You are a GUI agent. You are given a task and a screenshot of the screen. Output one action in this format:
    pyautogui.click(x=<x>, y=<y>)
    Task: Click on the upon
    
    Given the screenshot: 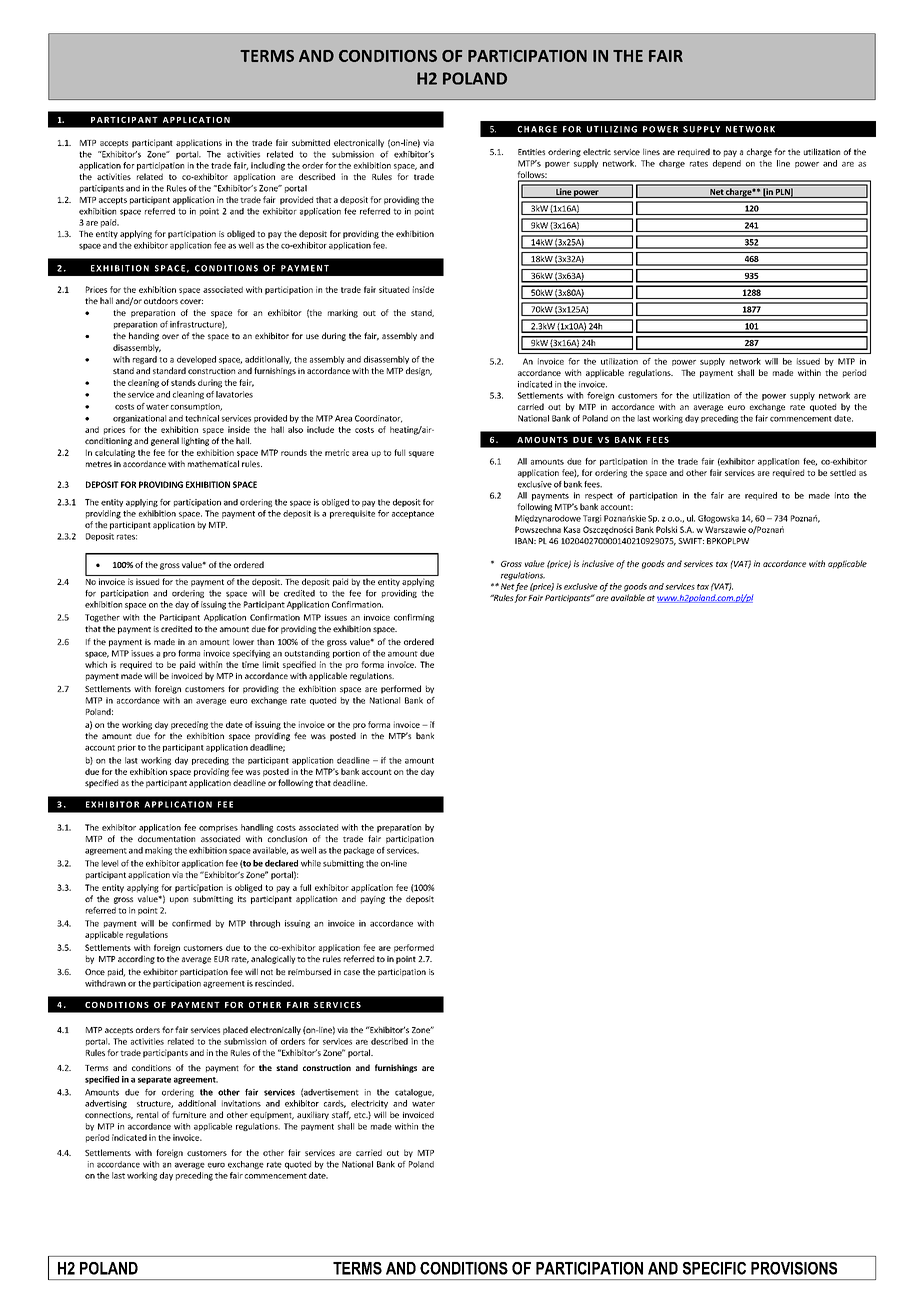 What is the action you would take?
    pyautogui.click(x=179, y=900)
